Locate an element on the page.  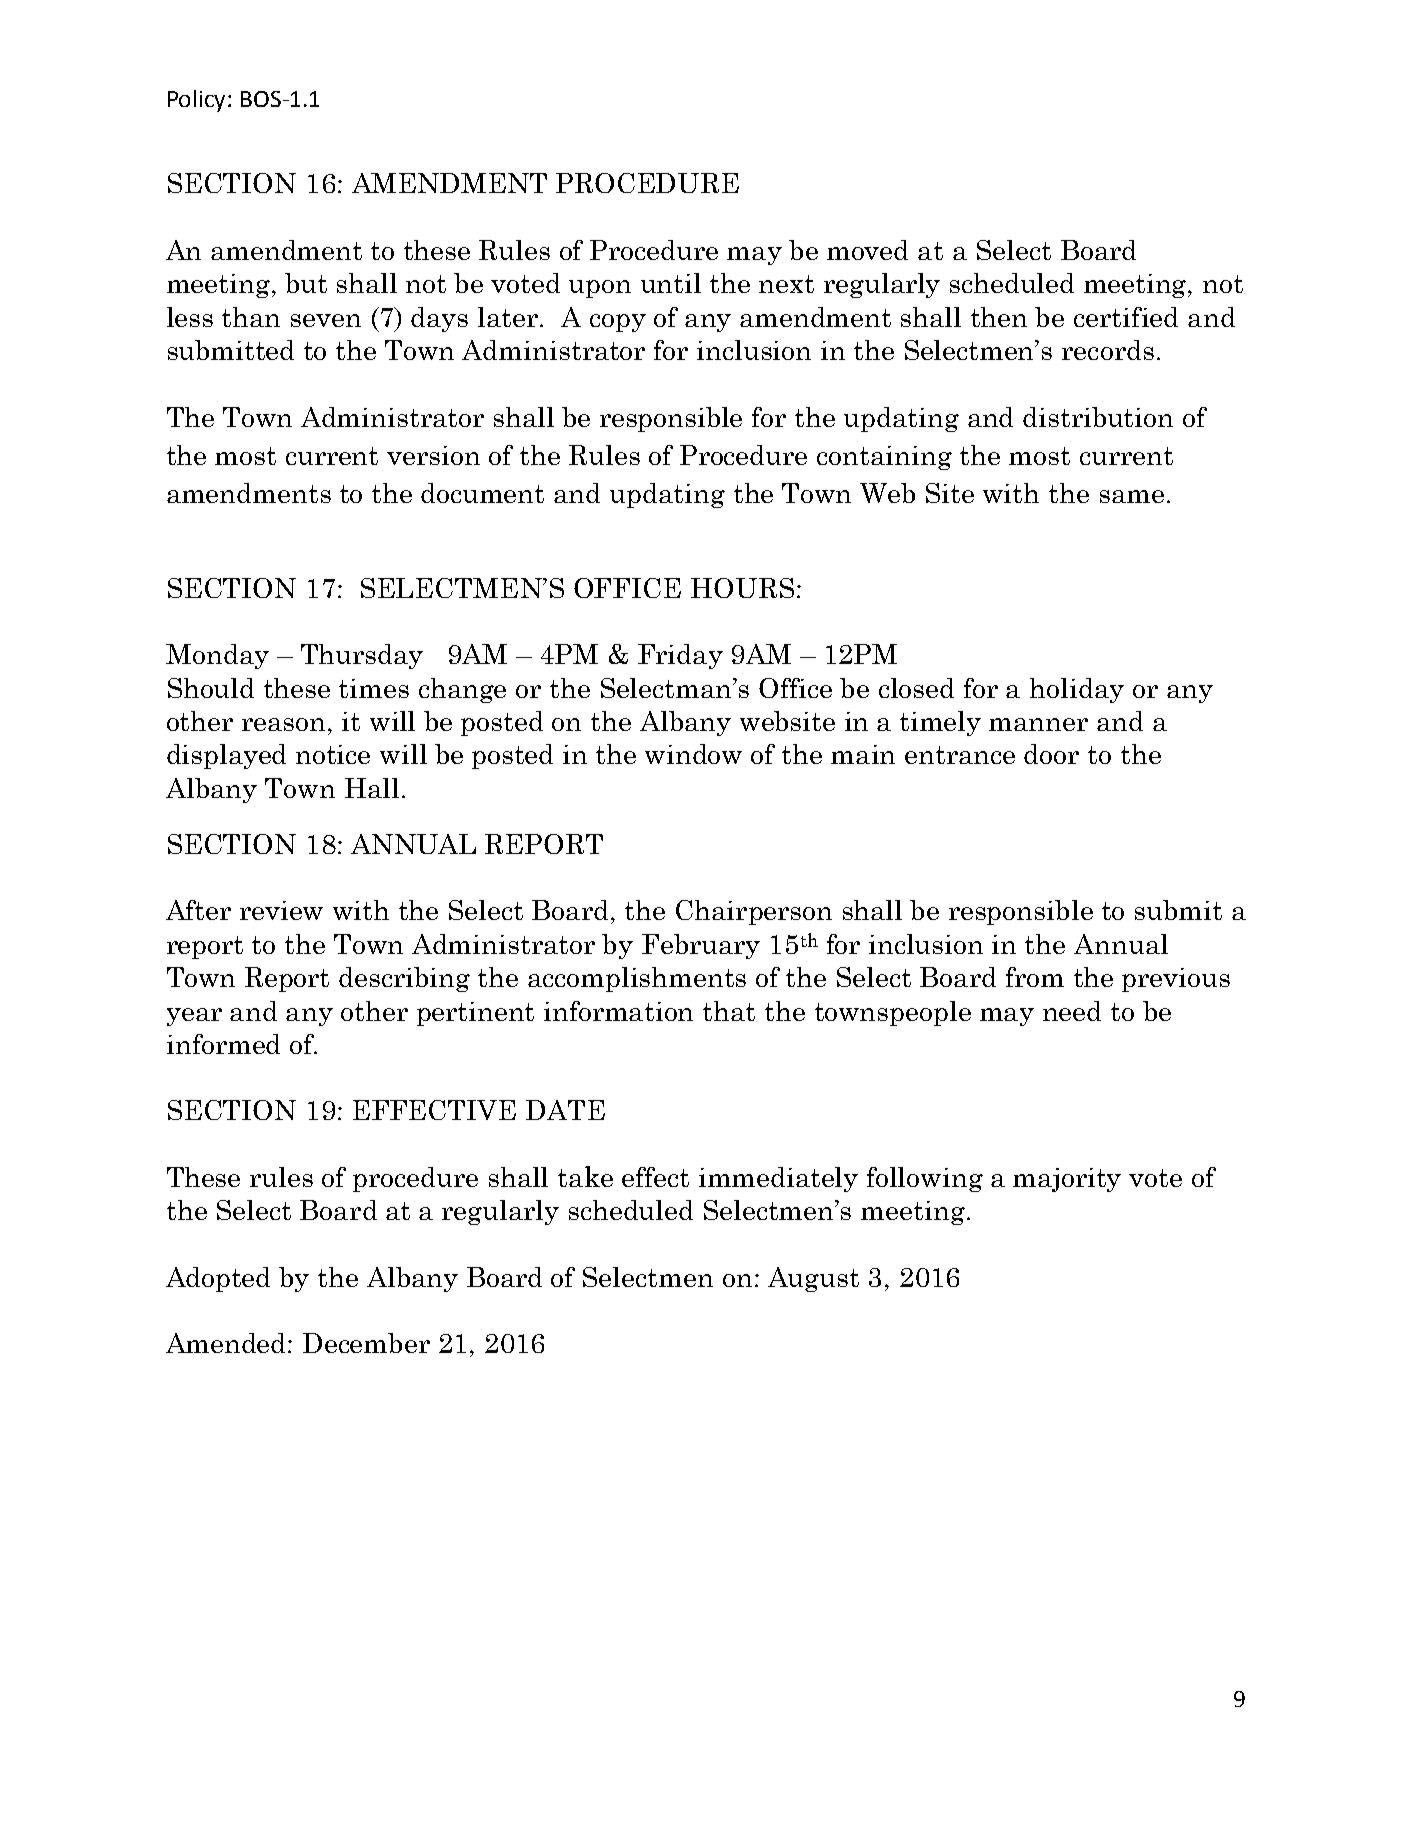
Policy is located at coordinates (198, 101).
